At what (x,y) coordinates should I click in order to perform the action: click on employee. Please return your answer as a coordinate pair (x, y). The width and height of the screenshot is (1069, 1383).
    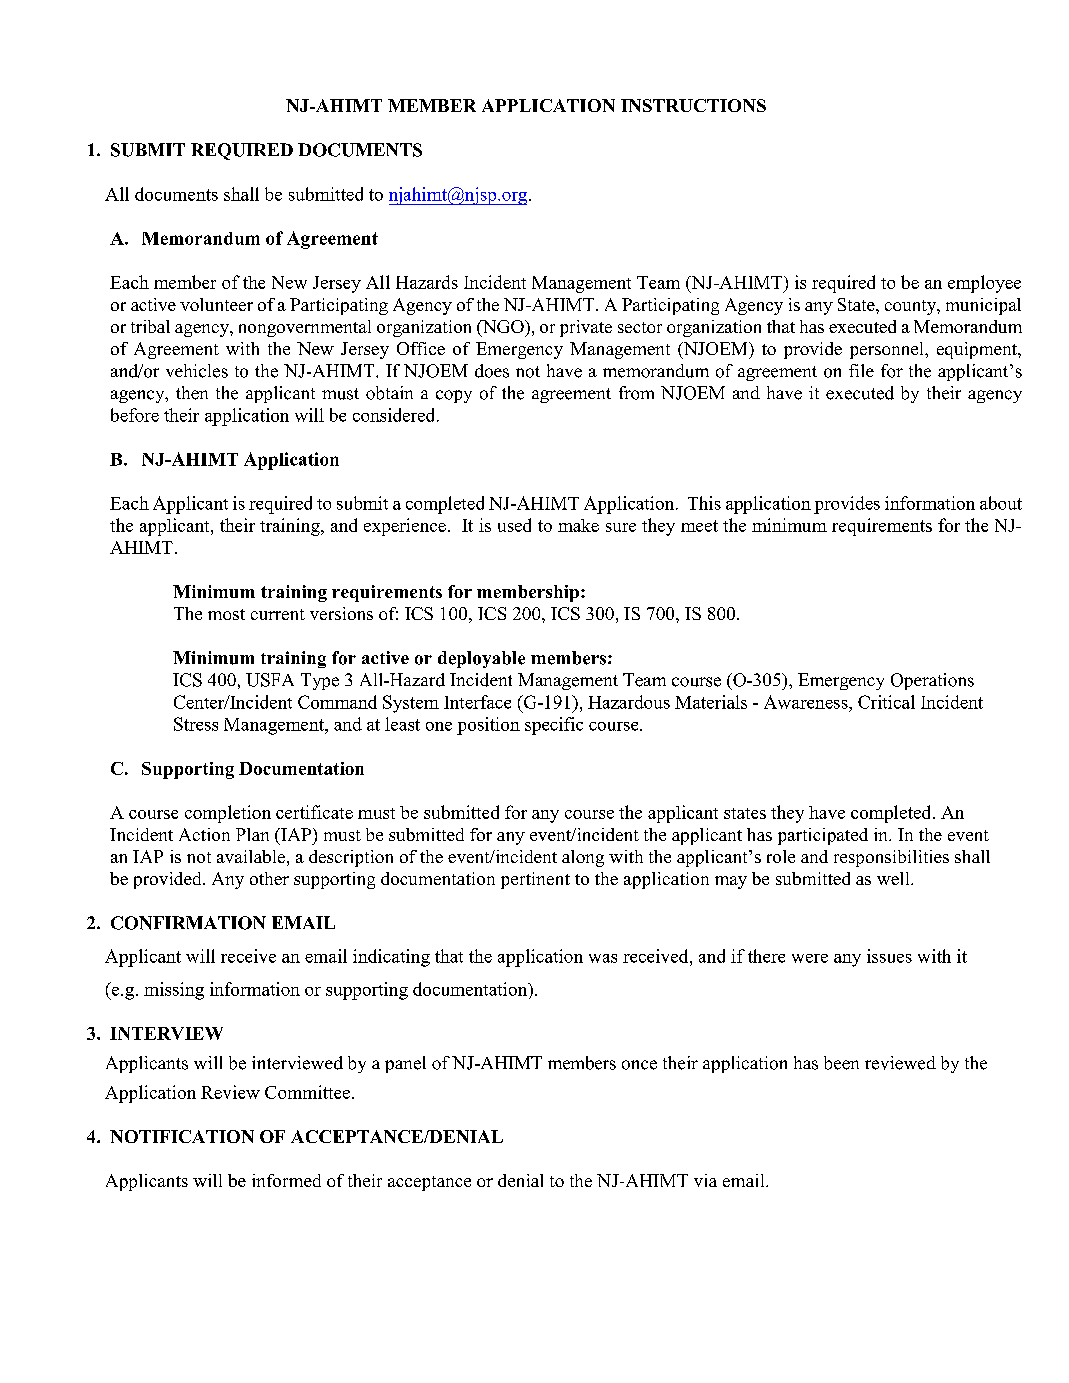
    Looking at the image, I should click on (984, 284).
